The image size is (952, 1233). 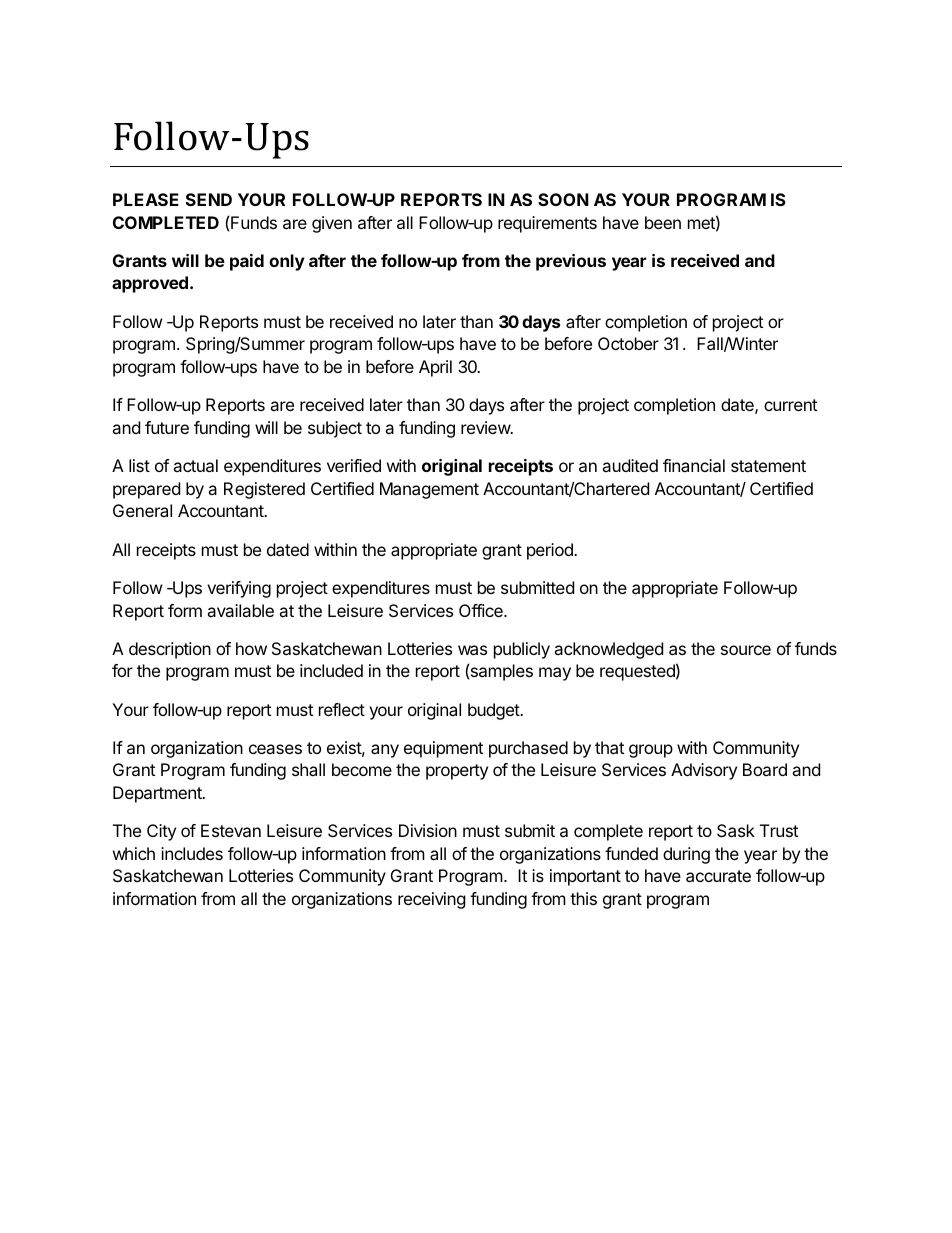 What do you see at coordinates (547, 224) in the screenshot?
I see `requirements` at bounding box center [547, 224].
